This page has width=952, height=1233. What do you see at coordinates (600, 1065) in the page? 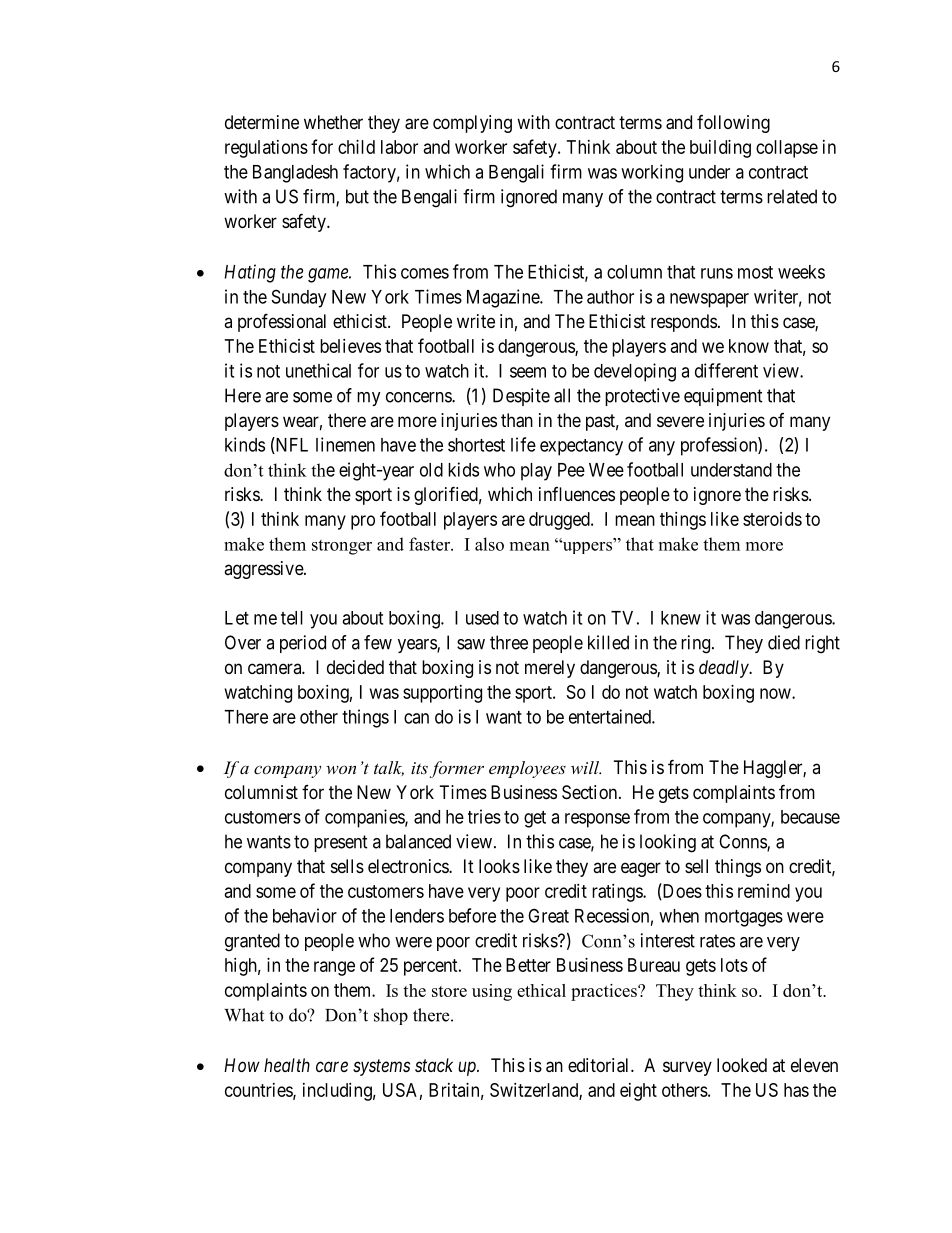
I see `editorial` at bounding box center [600, 1065].
